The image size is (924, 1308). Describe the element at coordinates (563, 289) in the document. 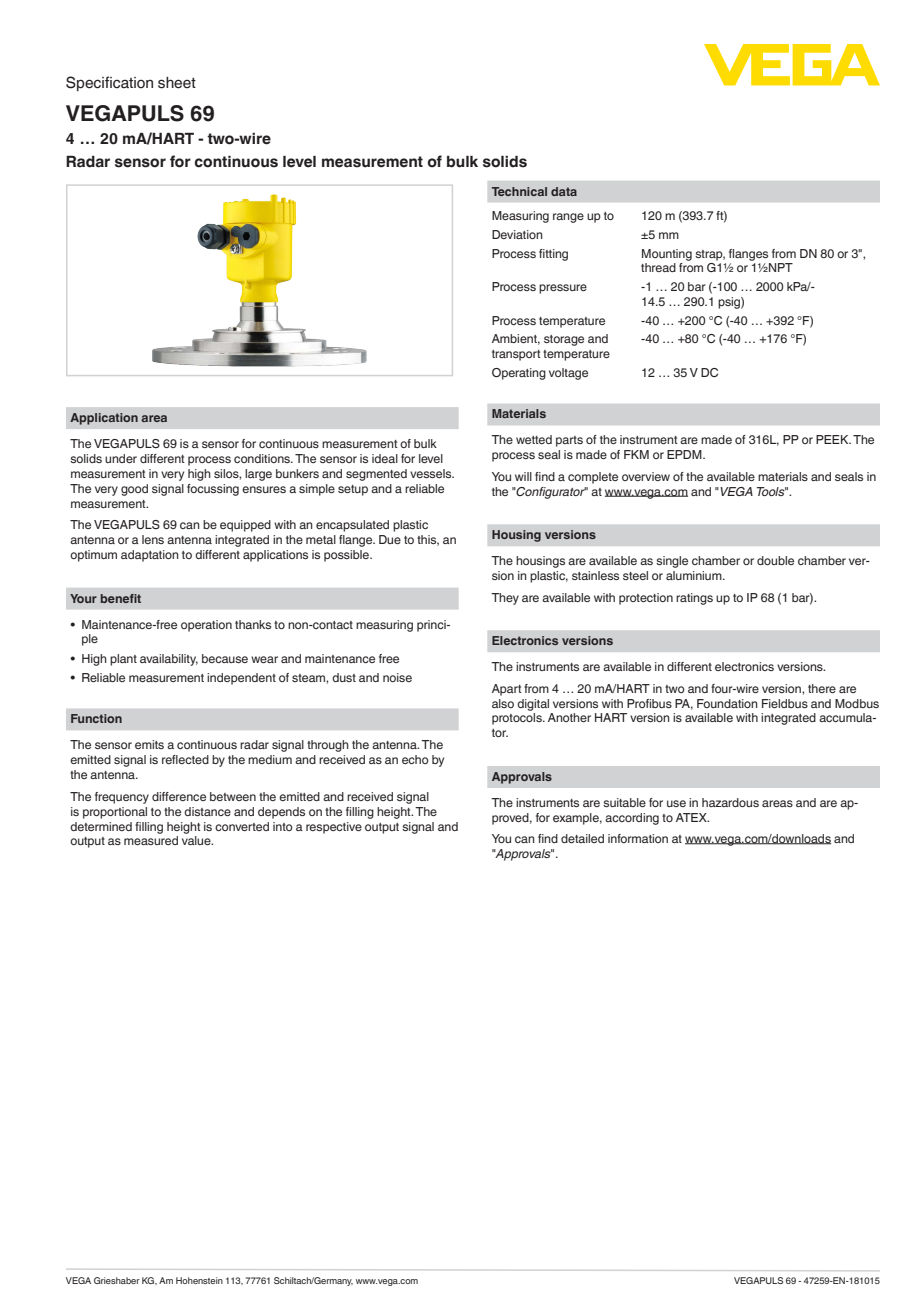

I see `pressure` at that location.
